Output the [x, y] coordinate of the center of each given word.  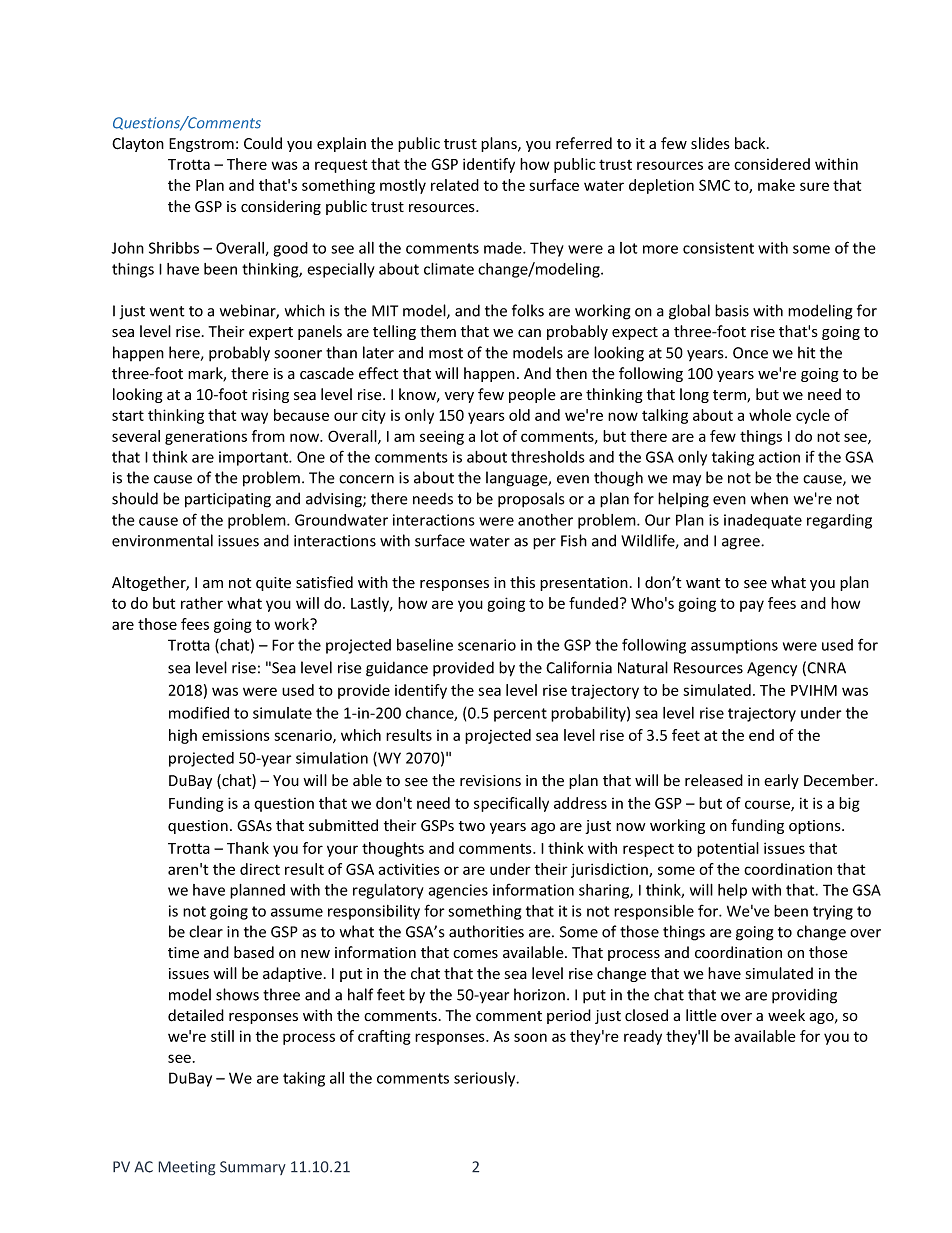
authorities [486, 931]
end [761, 735]
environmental [162, 540]
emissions [236, 735]
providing [804, 996]
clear [206, 931]
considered [772, 164]
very [459, 397]
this [522, 582]
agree [742, 544]
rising [270, 396]
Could [263, 143]
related [455, 185]
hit [807, 352]
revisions [490, 781]
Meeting [187, 1168]
